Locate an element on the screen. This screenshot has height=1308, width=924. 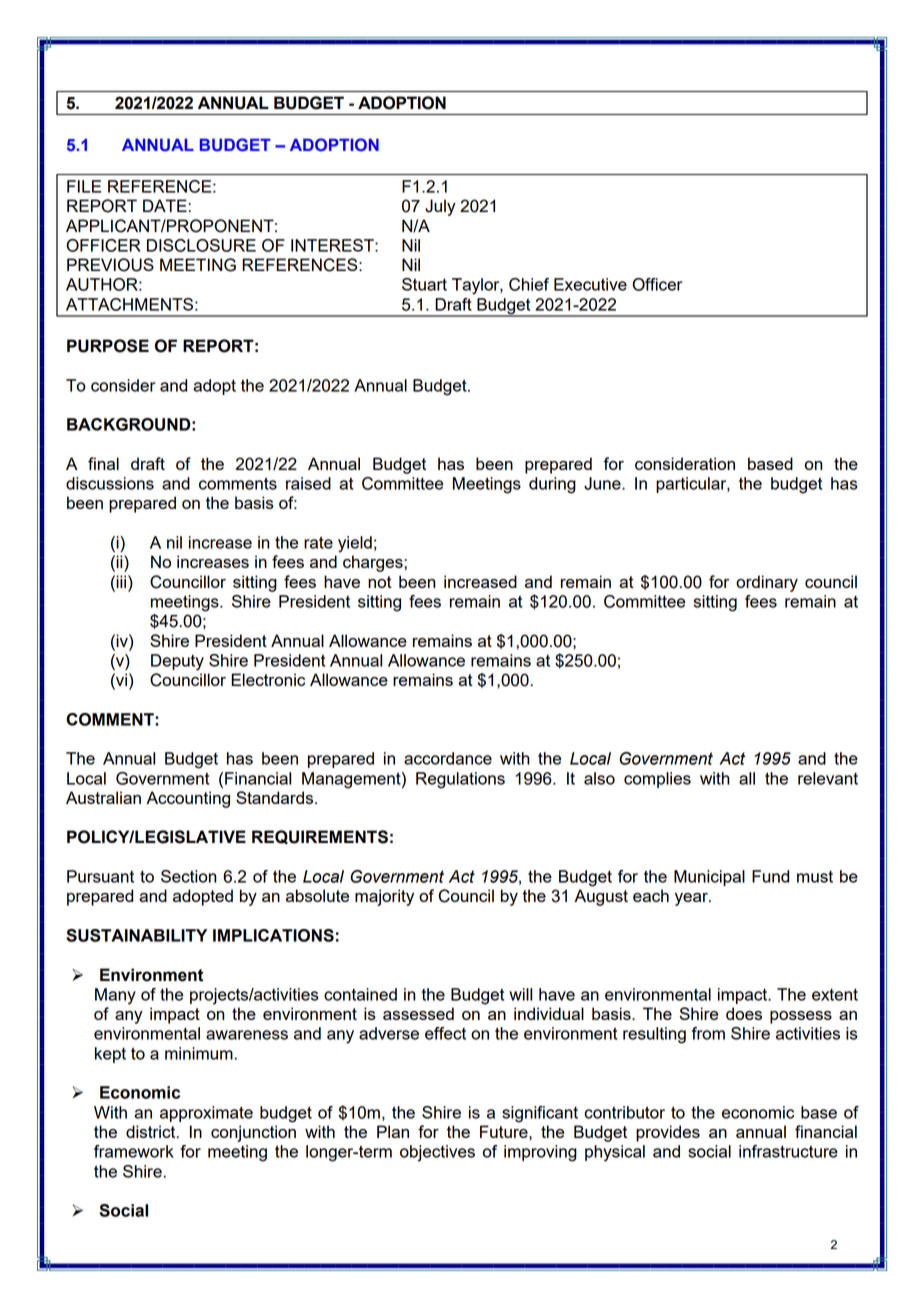
Executive is located at coordinates (590, 284).
